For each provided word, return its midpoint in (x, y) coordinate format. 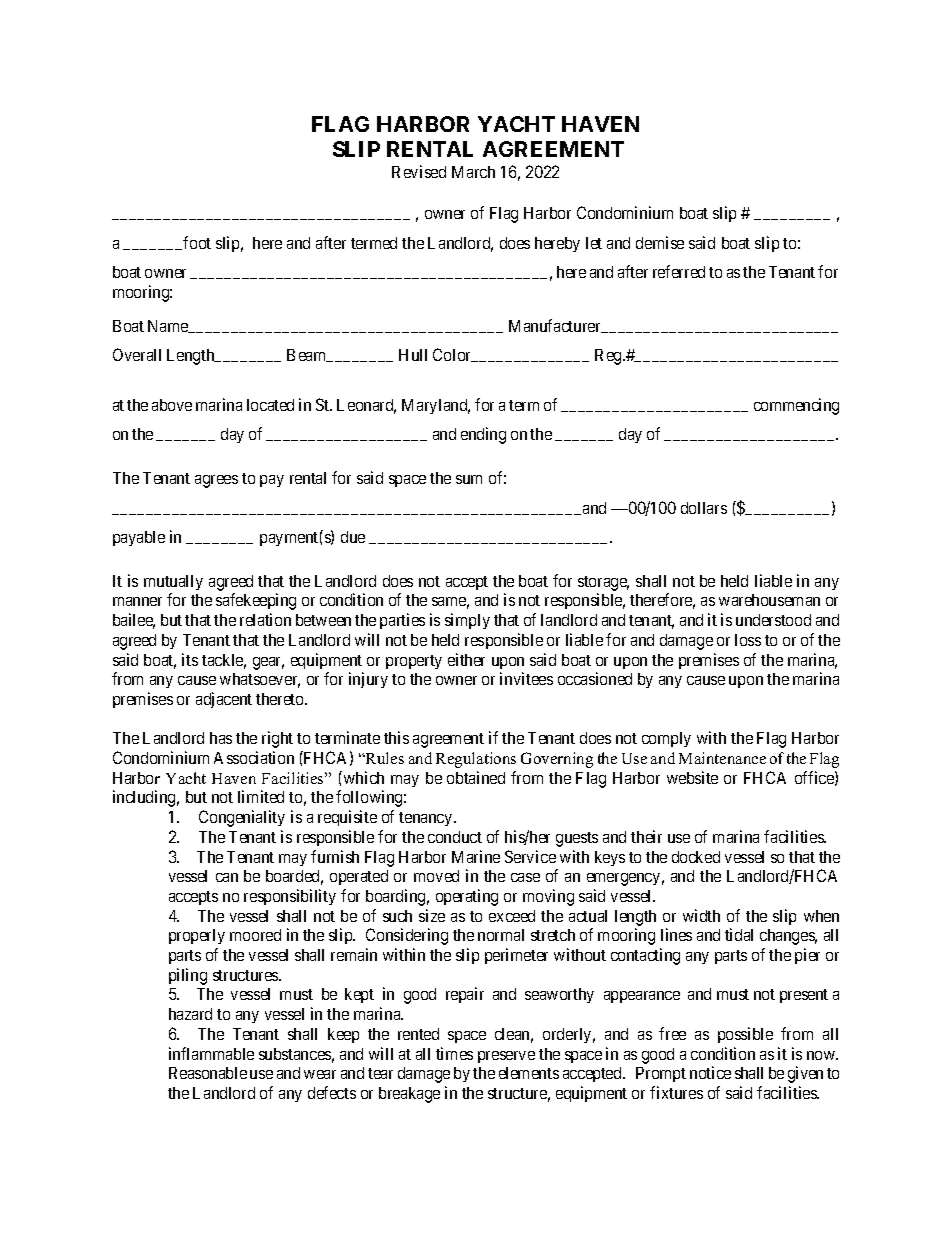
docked (696, 857)
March (473, 172)
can (227, 877)
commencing (796, 406)
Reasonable (208, 1073)
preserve (506, 1057)
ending (483, 435)
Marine (476, 856)
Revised (419, 171)
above (172, 405)
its (190, 659)
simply (467, 621)
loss (748, 640)
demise (660, 242)
